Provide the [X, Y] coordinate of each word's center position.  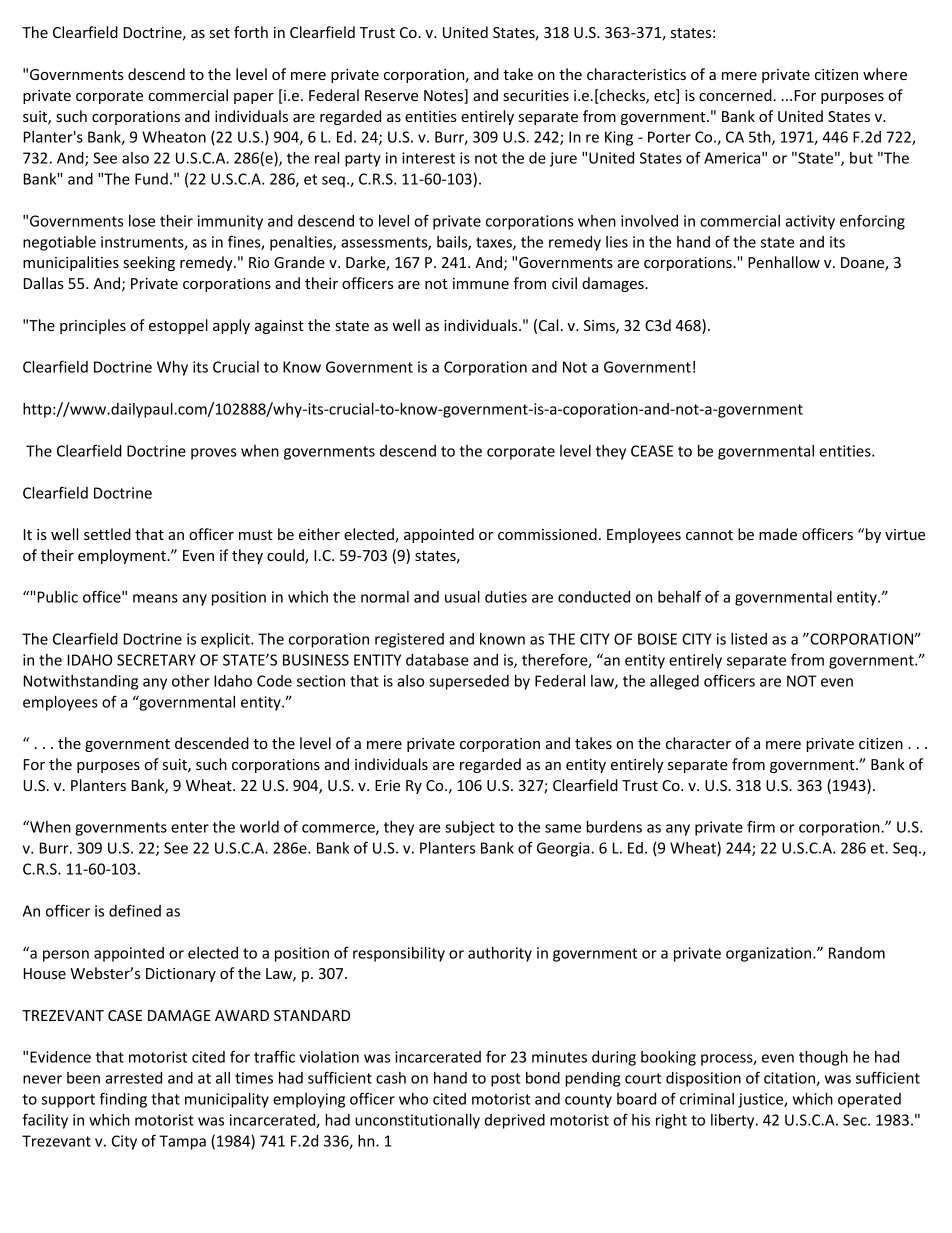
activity [810, 222]
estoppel [178, 326]
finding [123, 1100]
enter [190, 827]
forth [251, 32]
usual [462, 597]
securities [536, 95]
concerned [735, 95]
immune [481, 283]
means [155, 598]
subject [470, 828]
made [778, 534]
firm [761, 826]
